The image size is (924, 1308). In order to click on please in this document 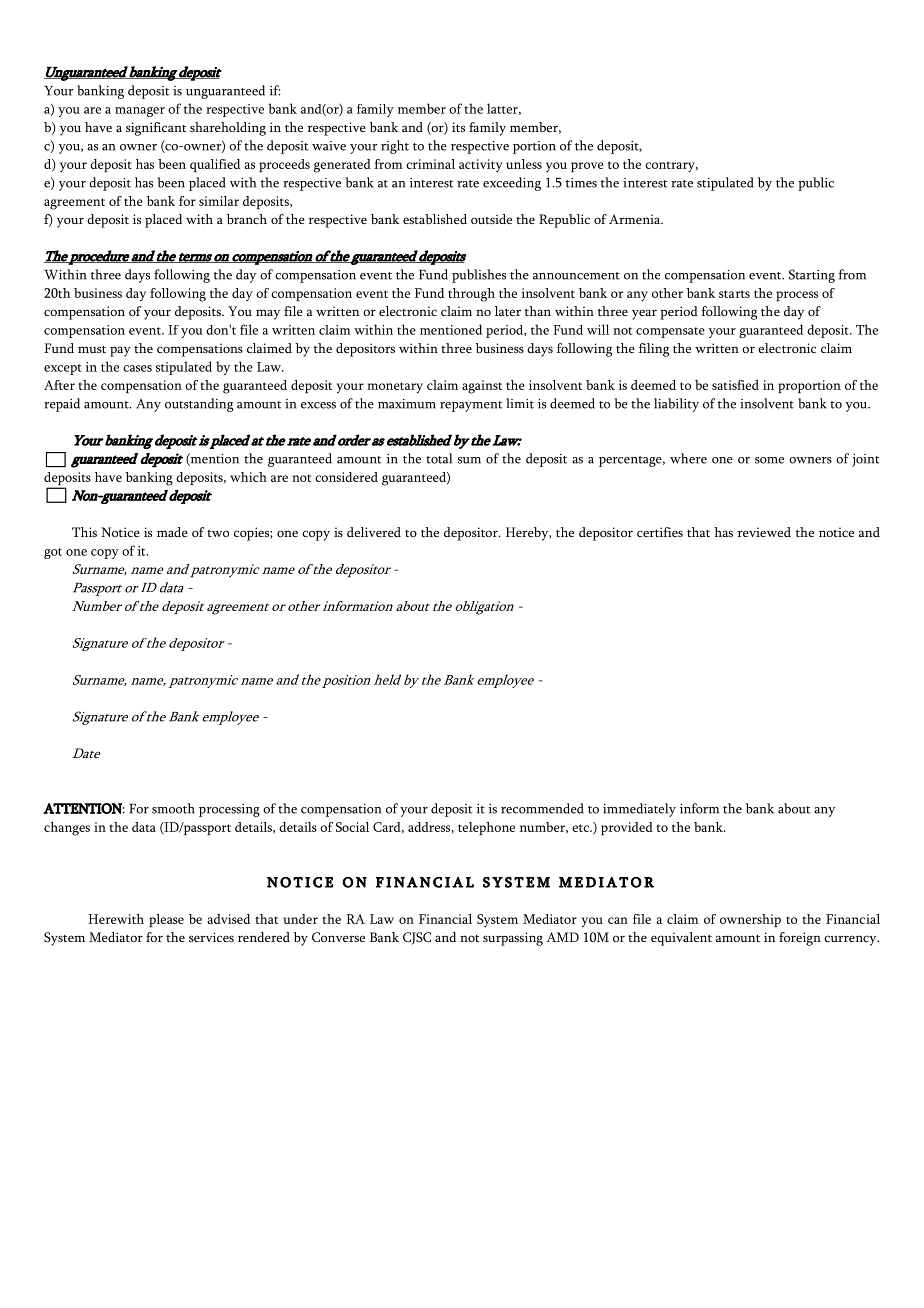, I will do `click(166, 920)`.
